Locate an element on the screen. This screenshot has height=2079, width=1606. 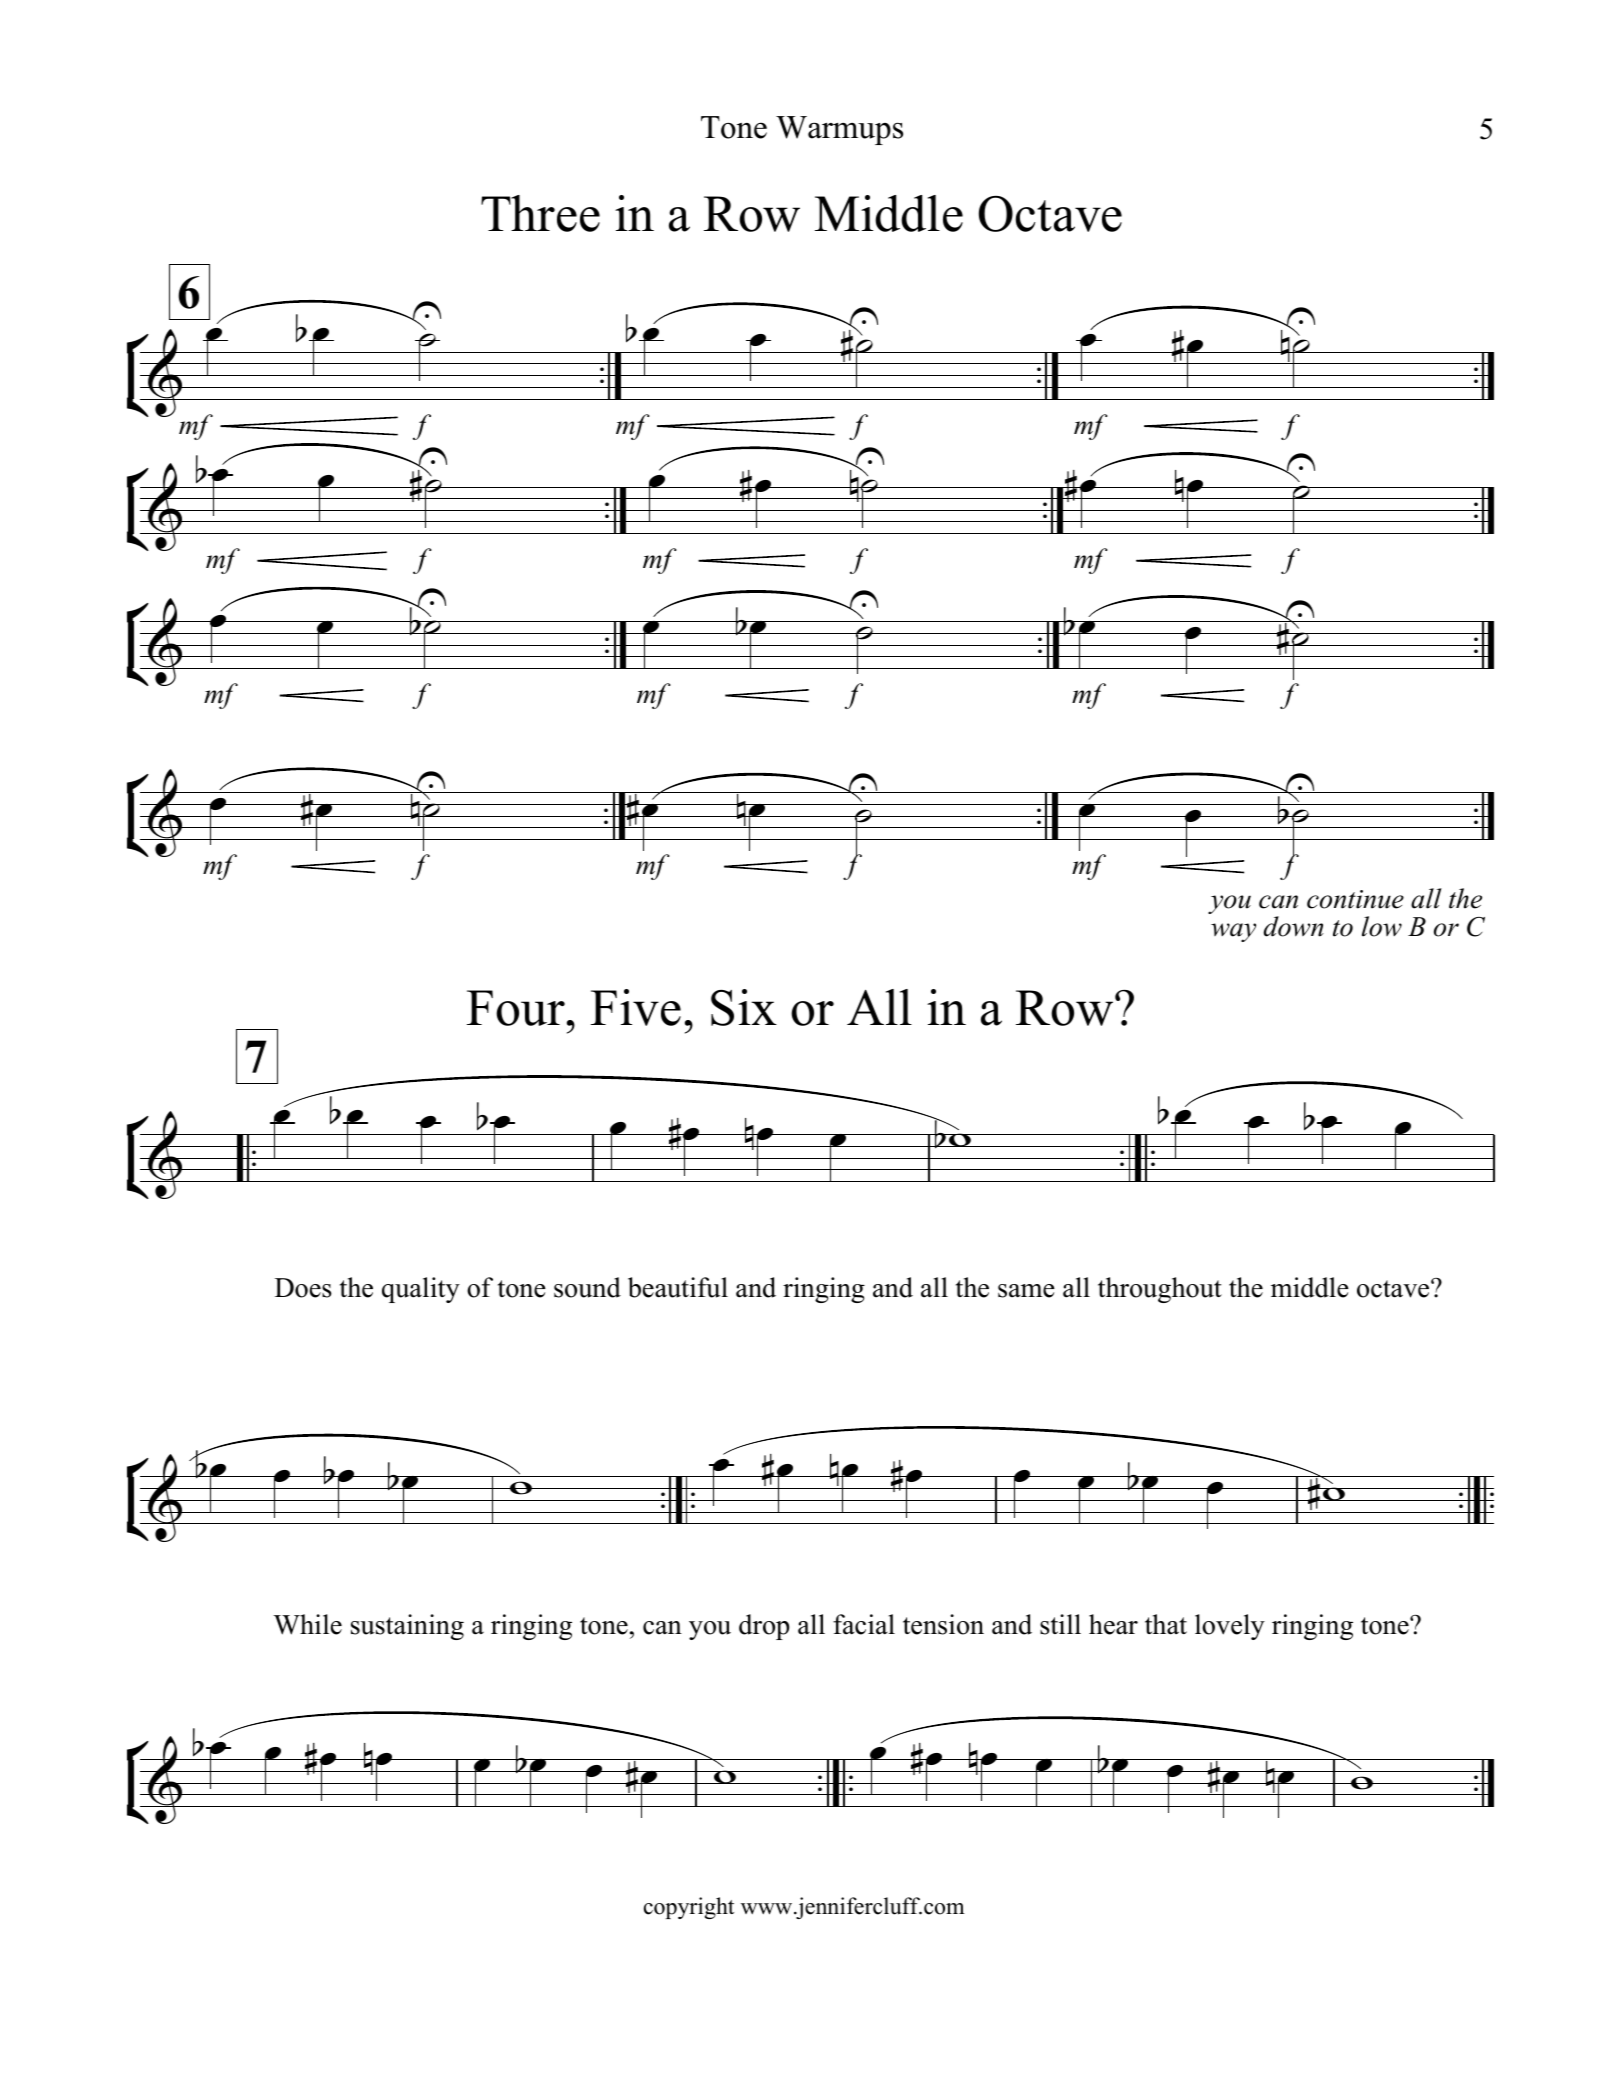
Warmups is located at coordinates (839, 130).
